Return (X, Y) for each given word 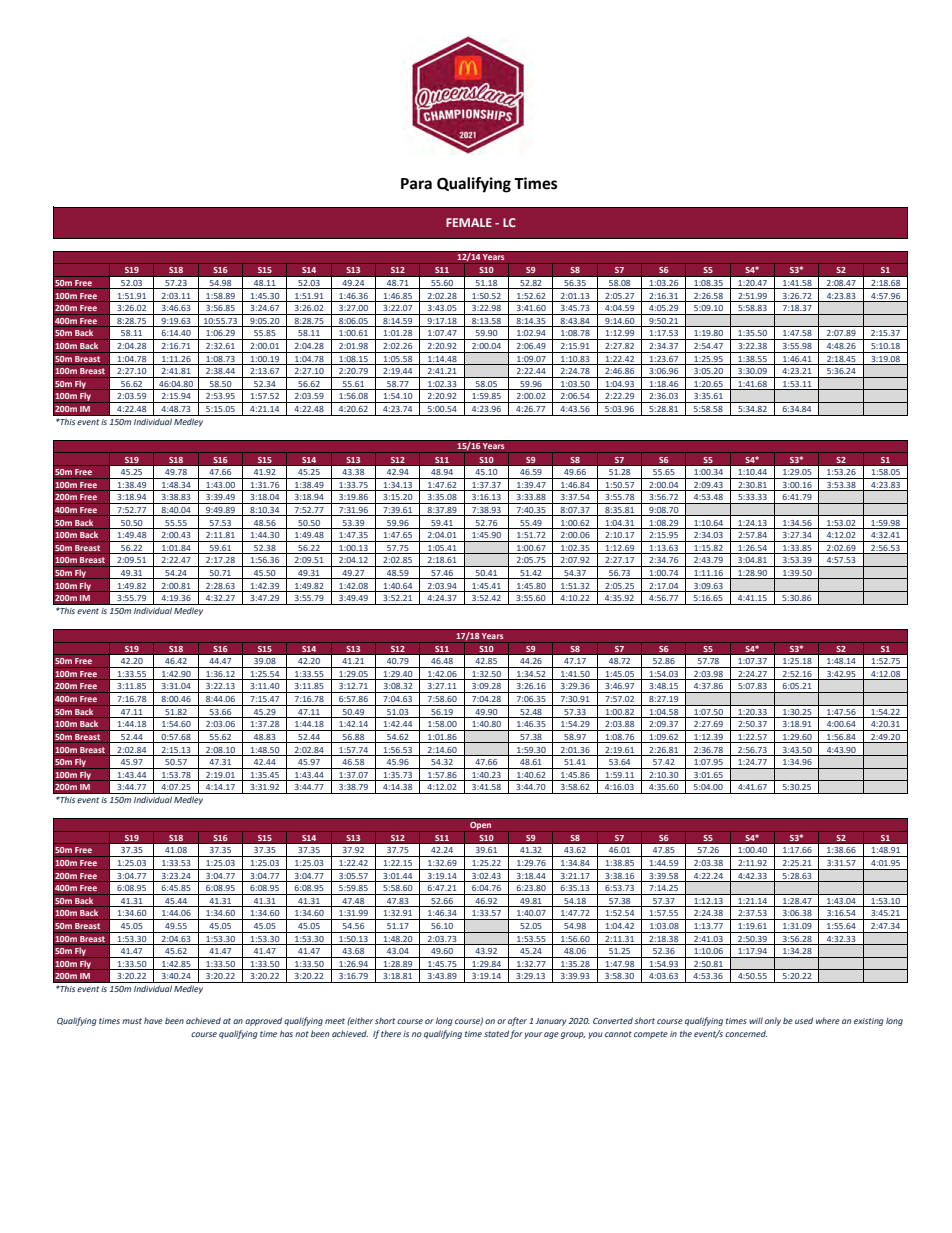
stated (496, 1033)
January (550, 1022)
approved (263, 1021)
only (773, 1021)
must (132, 1021)
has (286, 1033)
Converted (613, 1020)
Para (416, 184)
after (517, 1021)
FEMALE (469, 222)
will (756, 1020)
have (153, 1020)
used (804, 1020)
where (828, 1020)
